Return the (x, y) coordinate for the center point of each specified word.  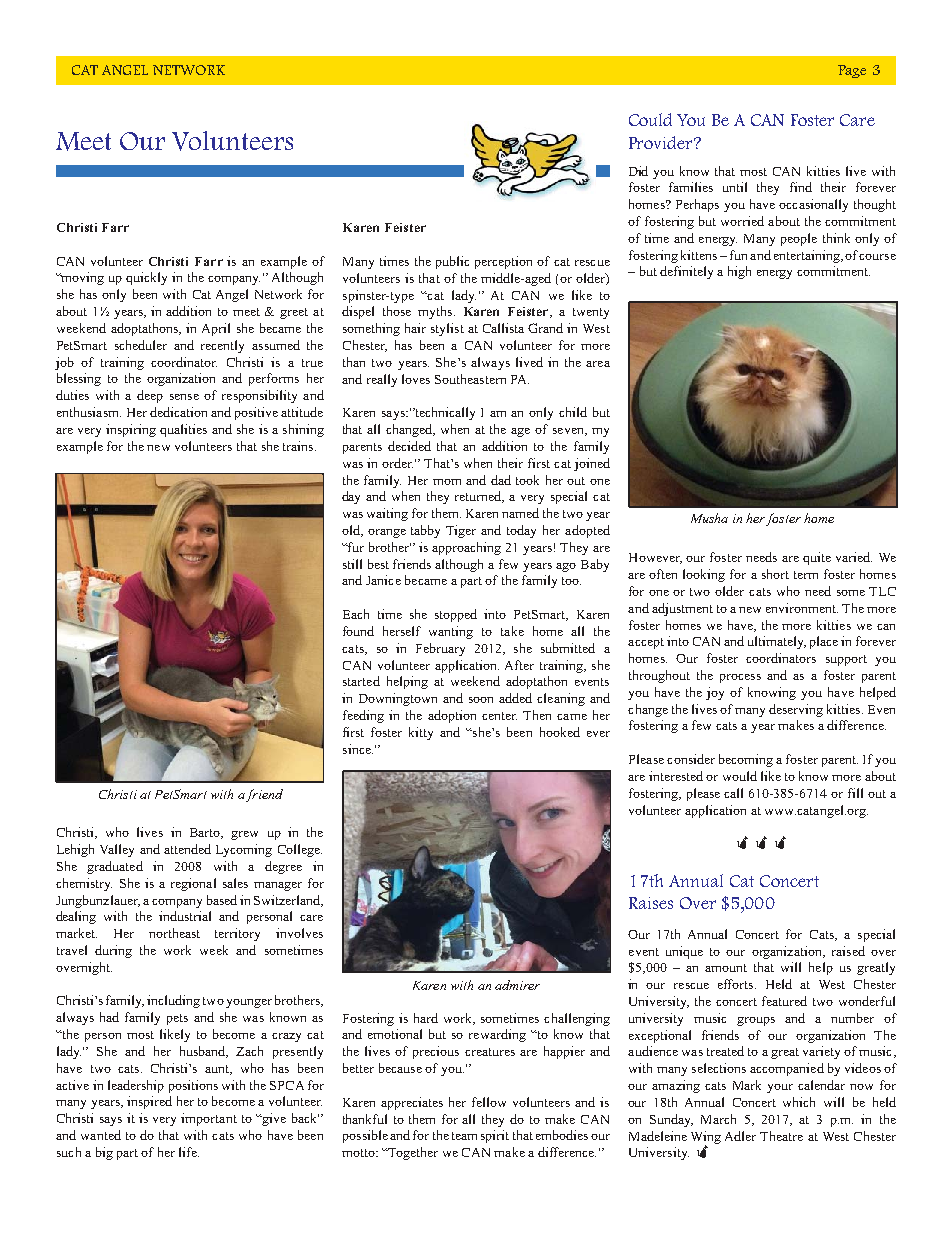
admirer (517, 985)
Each (356, 614)
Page (852, 71)
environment (802, 608)
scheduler (141, 345)
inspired (149, 1102)
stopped (456, 615)
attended (187, 849)
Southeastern (470, 379)
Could (650, 119)
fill (855, 793)
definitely (686, 272)
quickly (146, 278)
